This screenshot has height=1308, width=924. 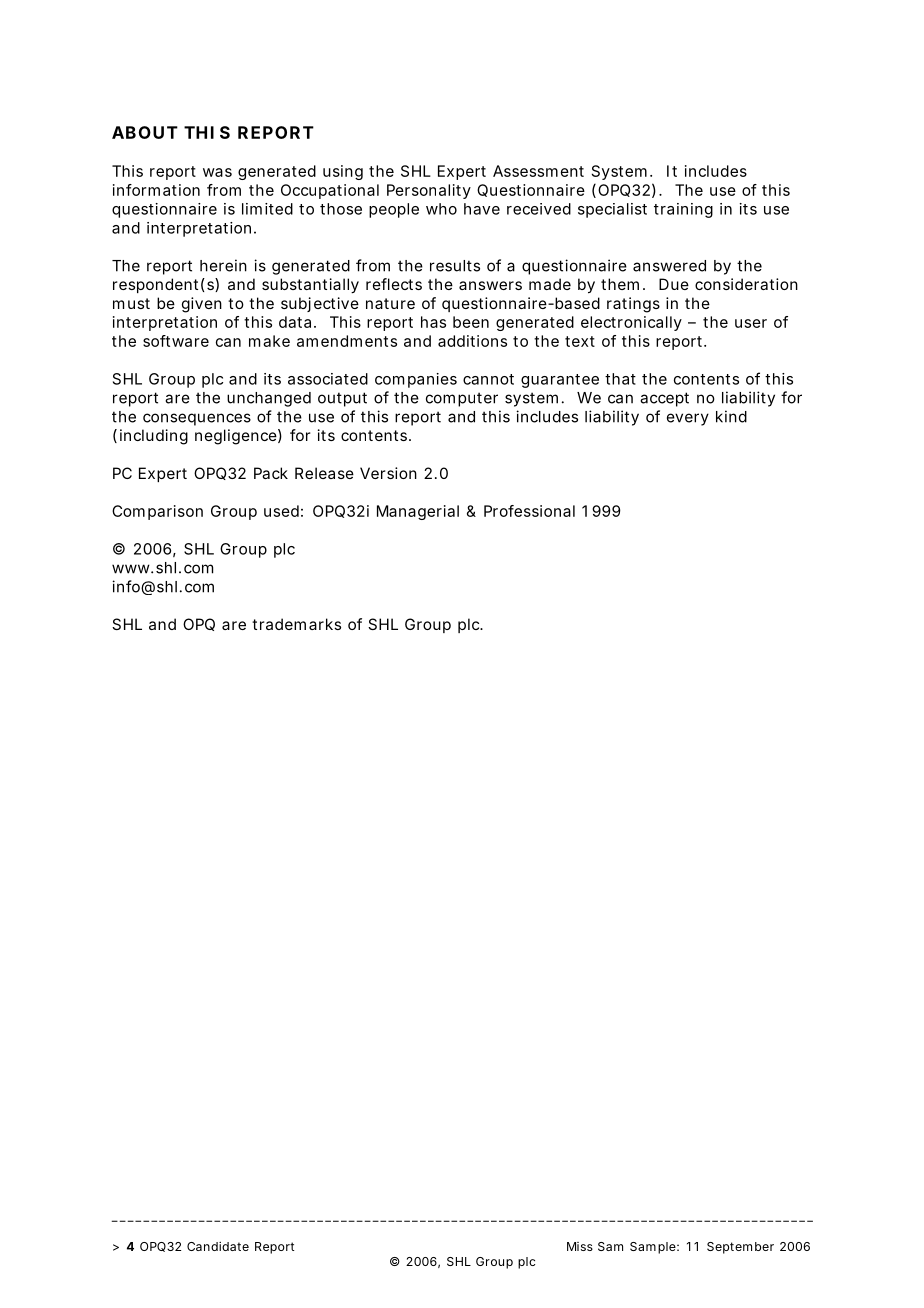 What do you see at coordinates (688, 419) in the screenshot?
I see `every` at bounding box center [688, 419].
